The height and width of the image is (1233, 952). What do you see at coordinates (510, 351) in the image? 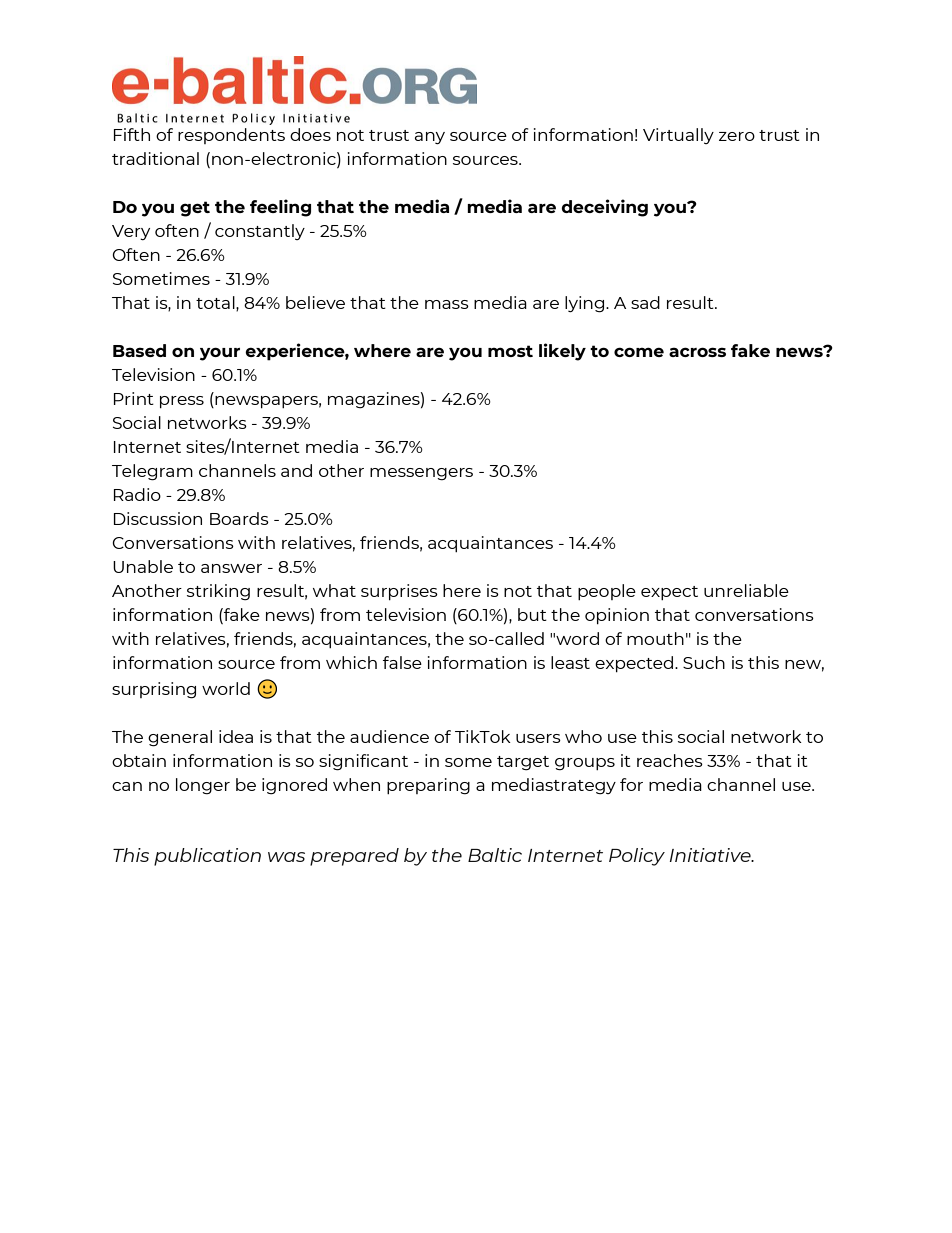
I see `most` at bounding box center [510, 351].
